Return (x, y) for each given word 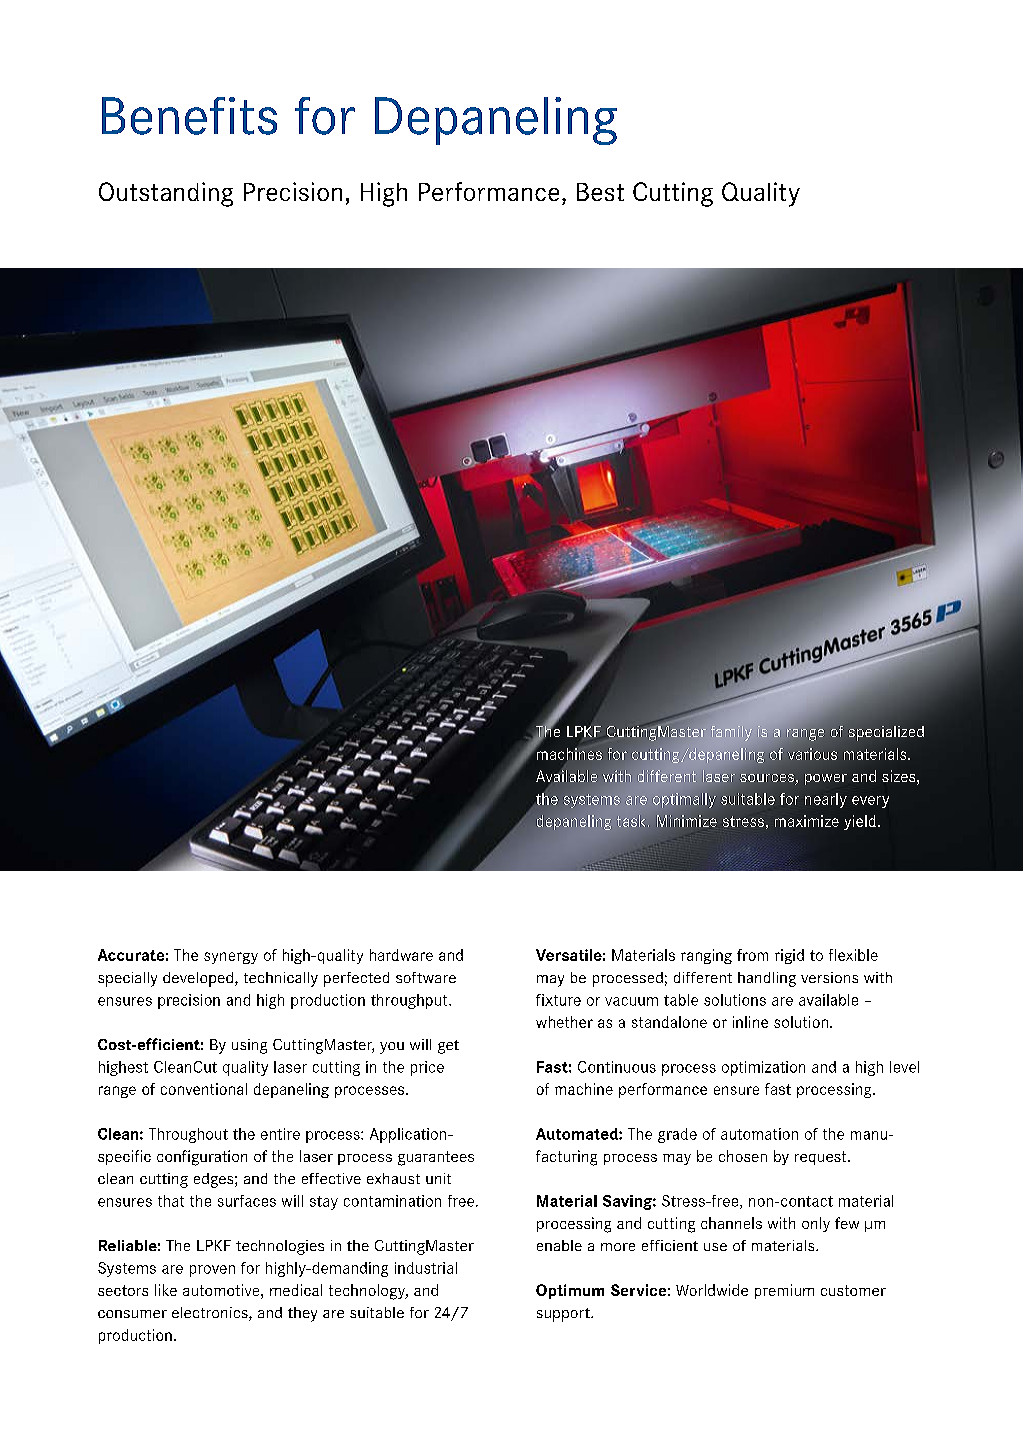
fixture (558, 1000)
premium (784, 1291)
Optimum (570, 1291)
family (731, 733)
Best (600, 192)
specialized (886, 733)
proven (212, 1271)
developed (199, 979)
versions (829, 977)
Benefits (189, 116)
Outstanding (166, 194)
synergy (231, 958)
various (812, 754)
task (631, 821)
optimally (684, 800)
